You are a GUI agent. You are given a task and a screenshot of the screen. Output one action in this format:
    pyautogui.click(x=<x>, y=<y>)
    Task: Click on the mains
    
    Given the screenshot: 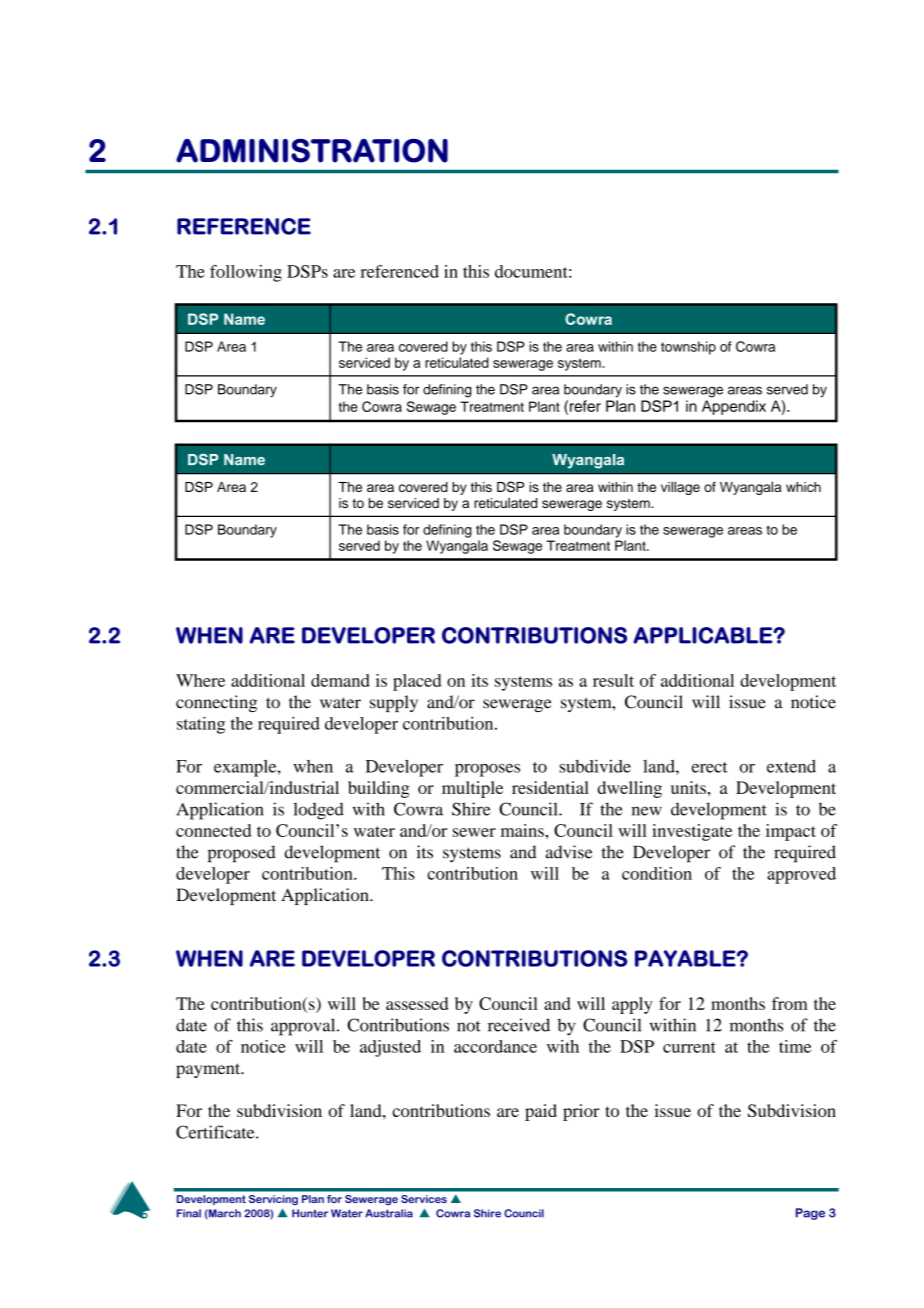 What is the action you would take?
    pyautogui.click(x=523, y=830)
